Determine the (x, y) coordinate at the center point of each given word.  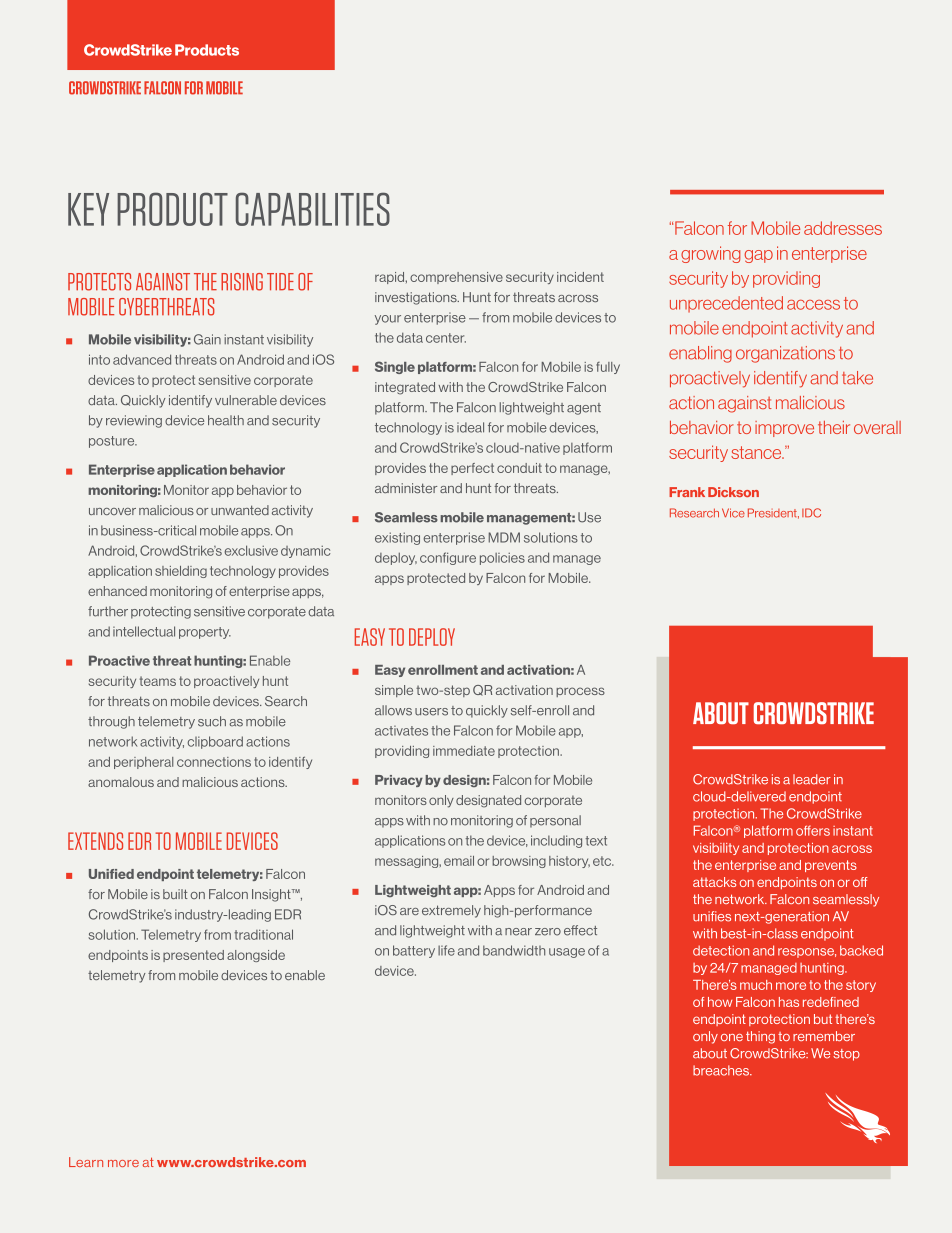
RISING (242, 282)
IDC (811, 513)
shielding (181, 572)
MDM (504, 537)
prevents (831, 866)
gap (758, 256)
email (459, 861)
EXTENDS (95, 841)
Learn (86, 1162)
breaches (722, 1070)
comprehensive (456, 278)
